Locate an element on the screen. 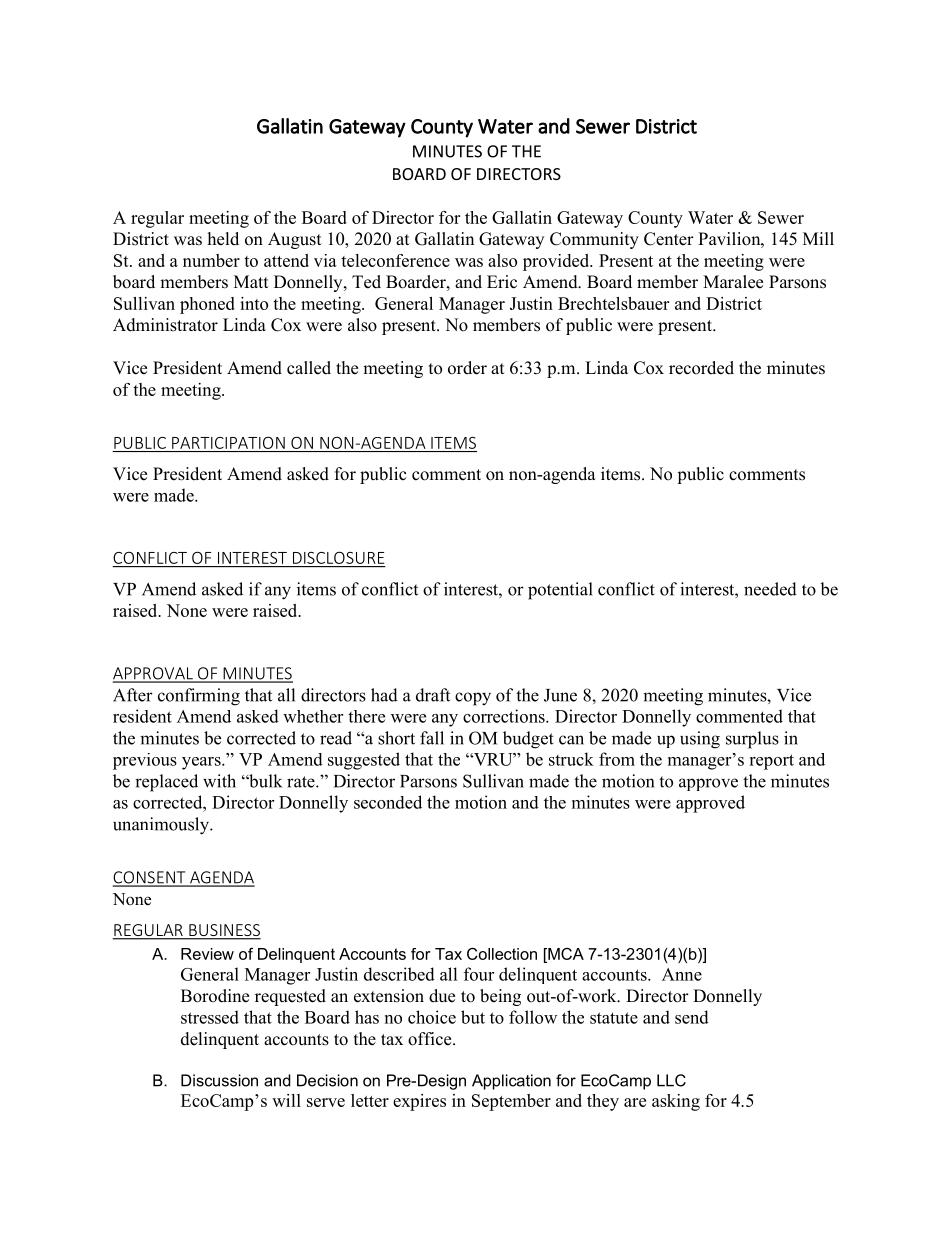 This screenshot has height=1233, width=952. Application is located at coordinates (511, 1082).
